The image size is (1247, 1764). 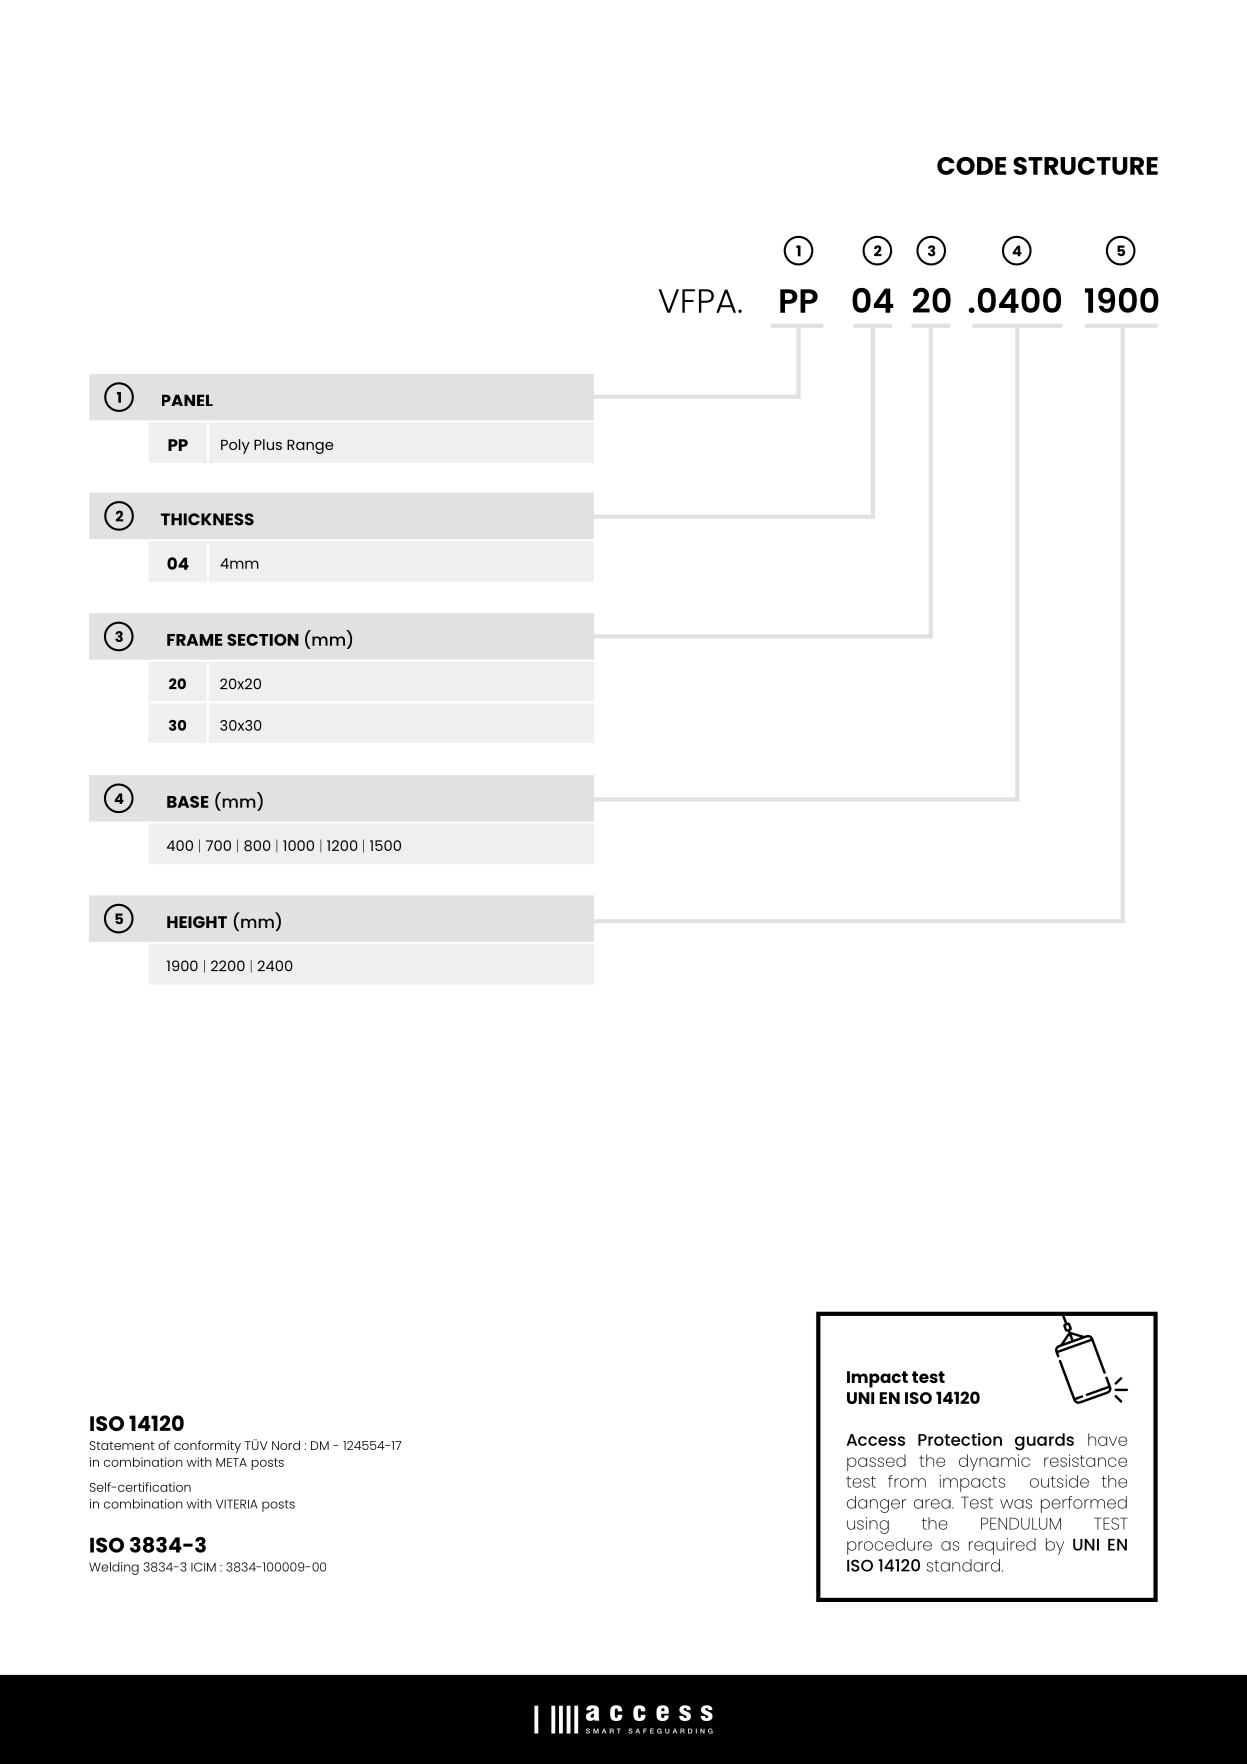 What do you see at coordinates (268, 444) in the document?
I see `Plus` at bounding box center [268, 444].
